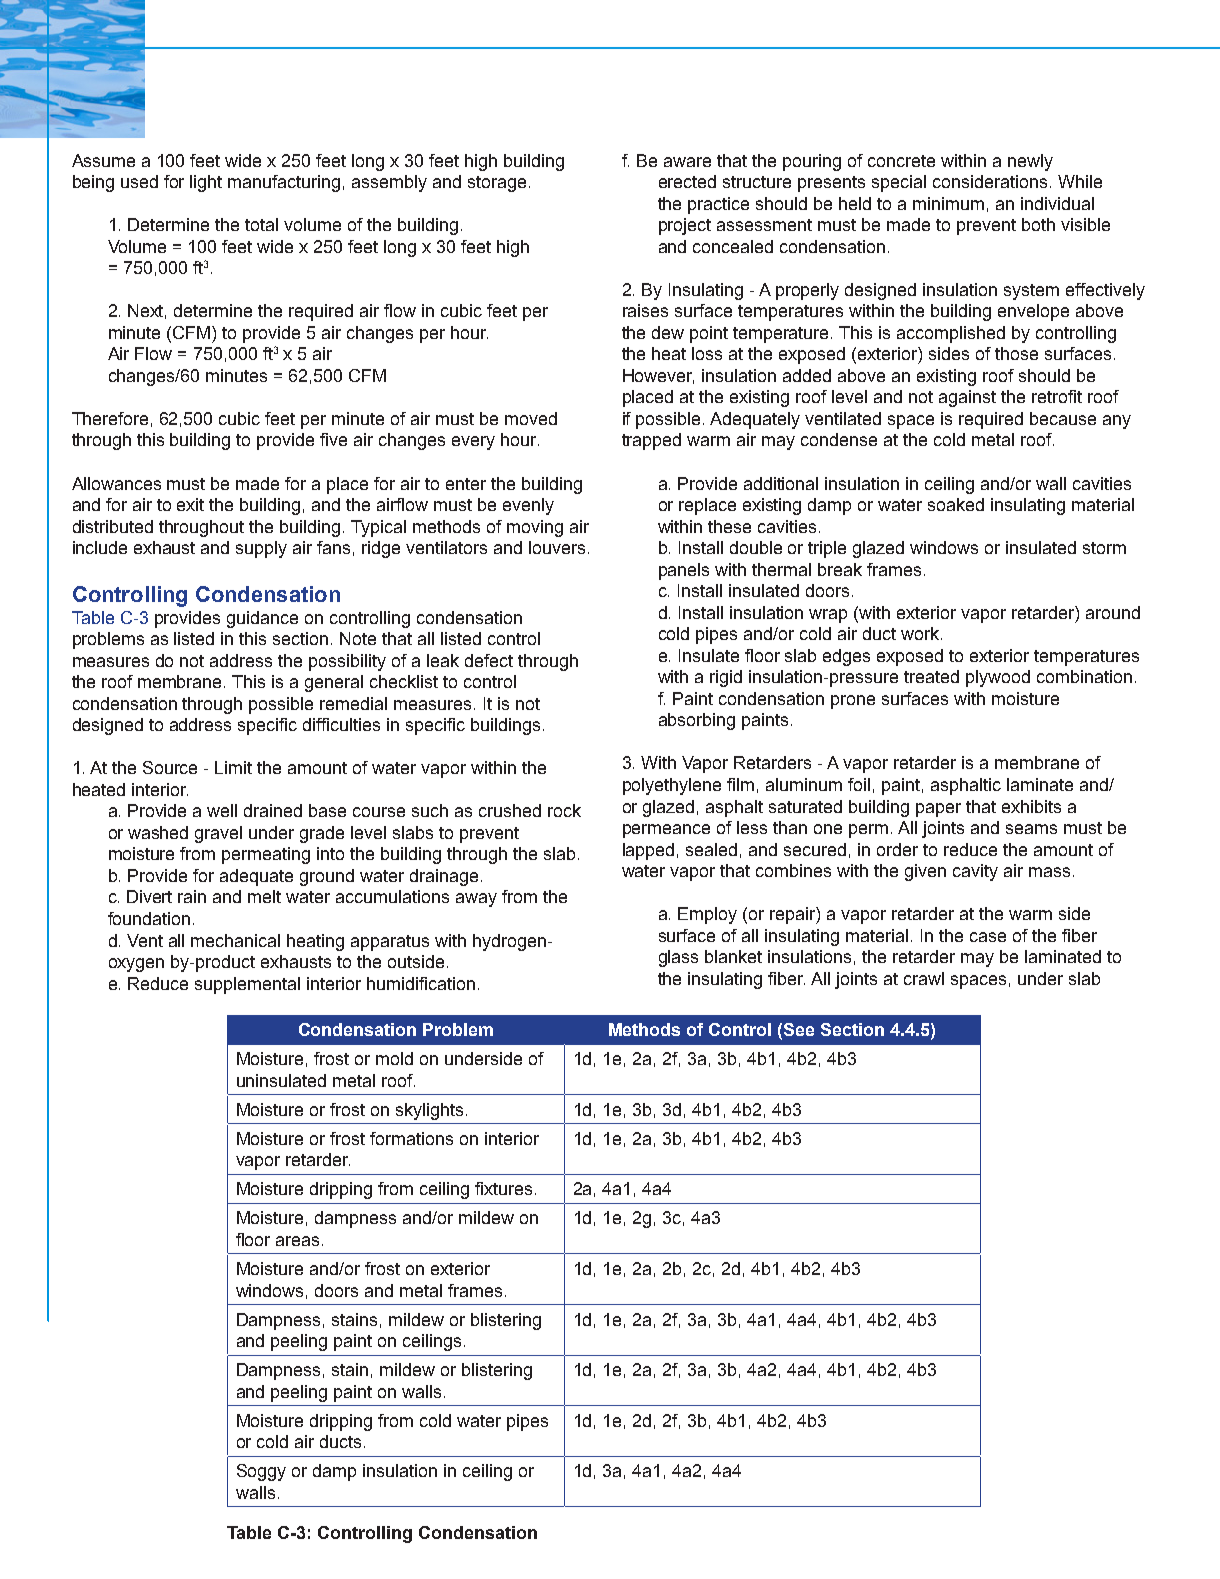 Image resolution: width=1220 pixels, height=1579 pixels. Describe the element at coordinates (948, 203) in the image. I see `minimum` at that location.
